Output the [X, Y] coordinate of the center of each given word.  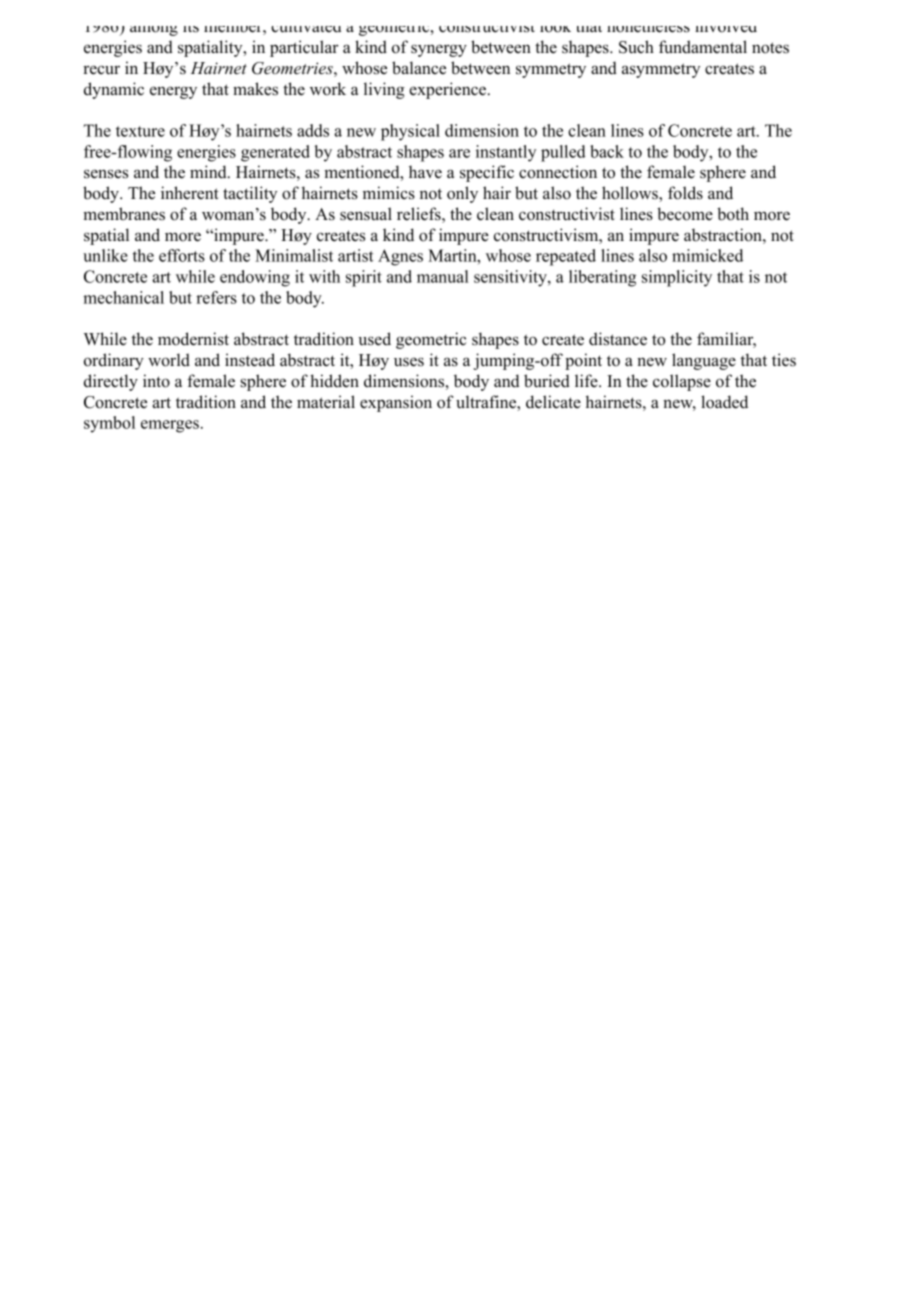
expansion [396, 403]
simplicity [677, 278]
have [425, 172]
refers [216, 297]
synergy [439, 50]
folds [685, 193]
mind [209, 172]
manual [443, 276]
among [154, 31]
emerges [170, 426]
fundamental [703, 47]
